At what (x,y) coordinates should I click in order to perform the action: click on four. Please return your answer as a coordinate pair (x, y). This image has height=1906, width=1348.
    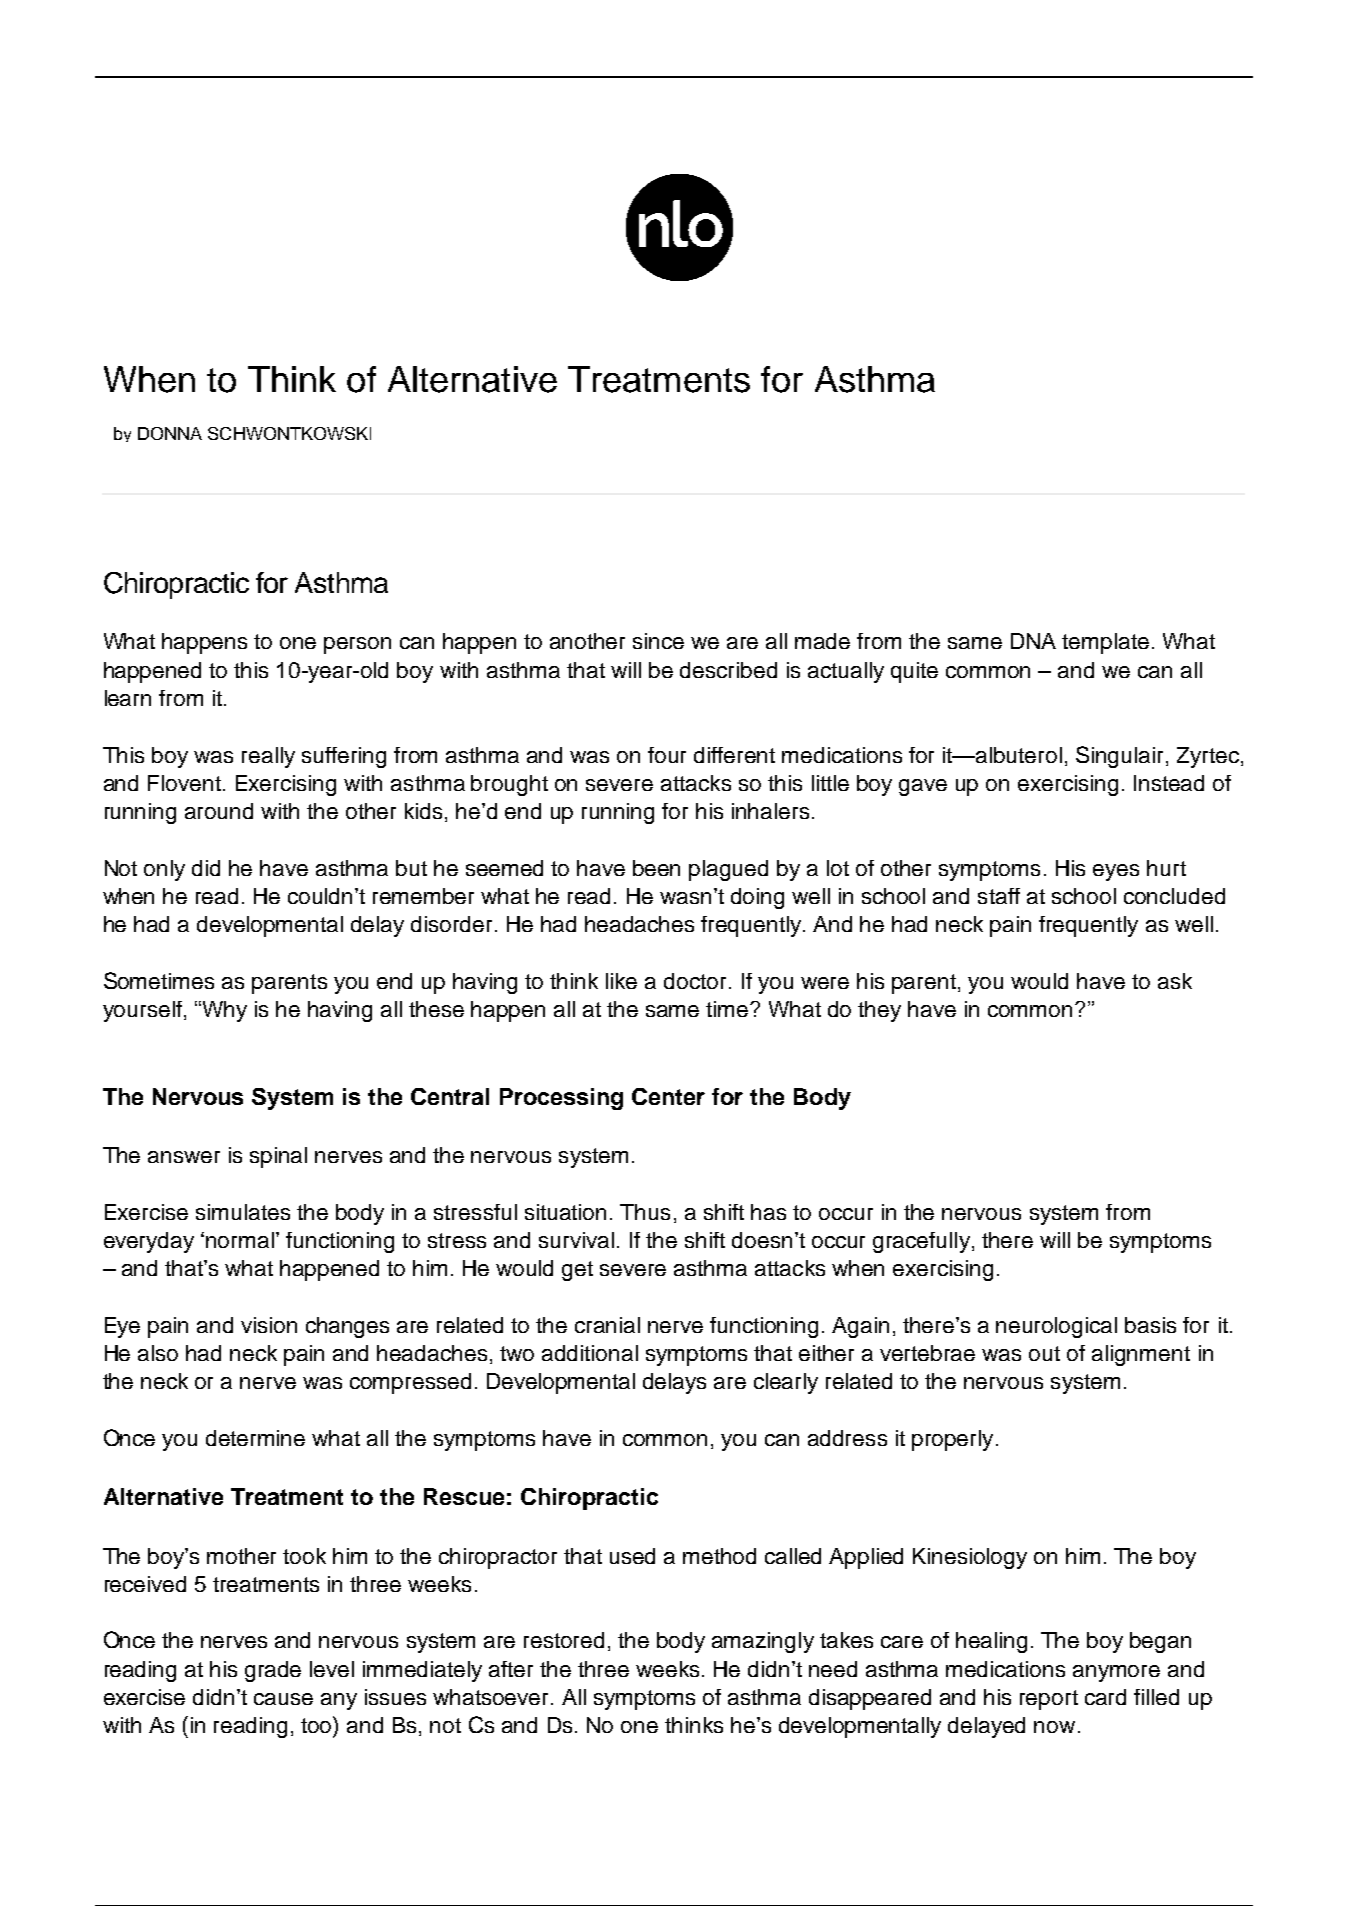
    Looking at the image, I should click on (667, 755).
